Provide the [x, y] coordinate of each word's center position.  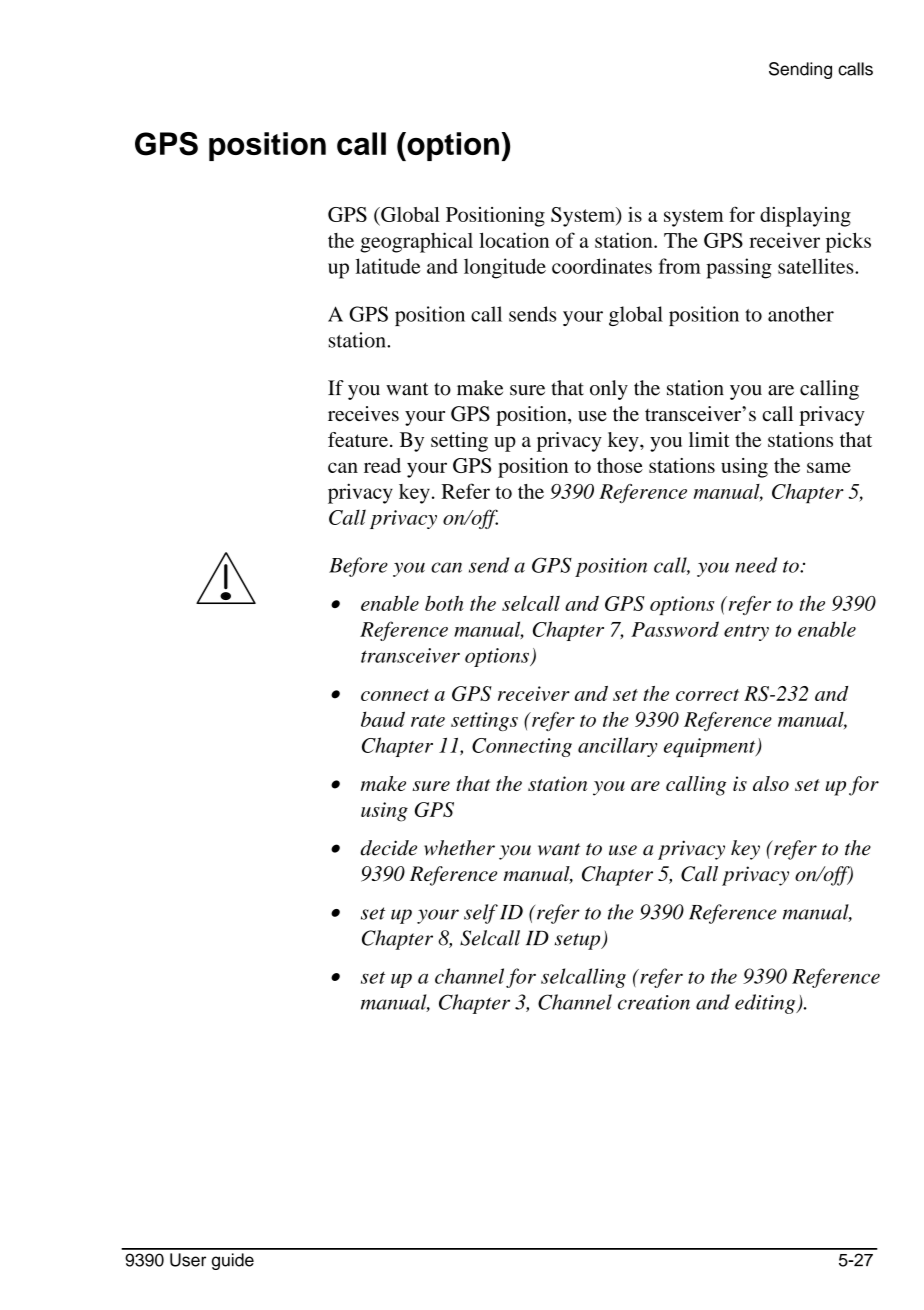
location [514, 240]
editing [766, 1004]
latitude [388, 266]
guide [233, 1261]
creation [654, 1002]
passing [739, 268]
